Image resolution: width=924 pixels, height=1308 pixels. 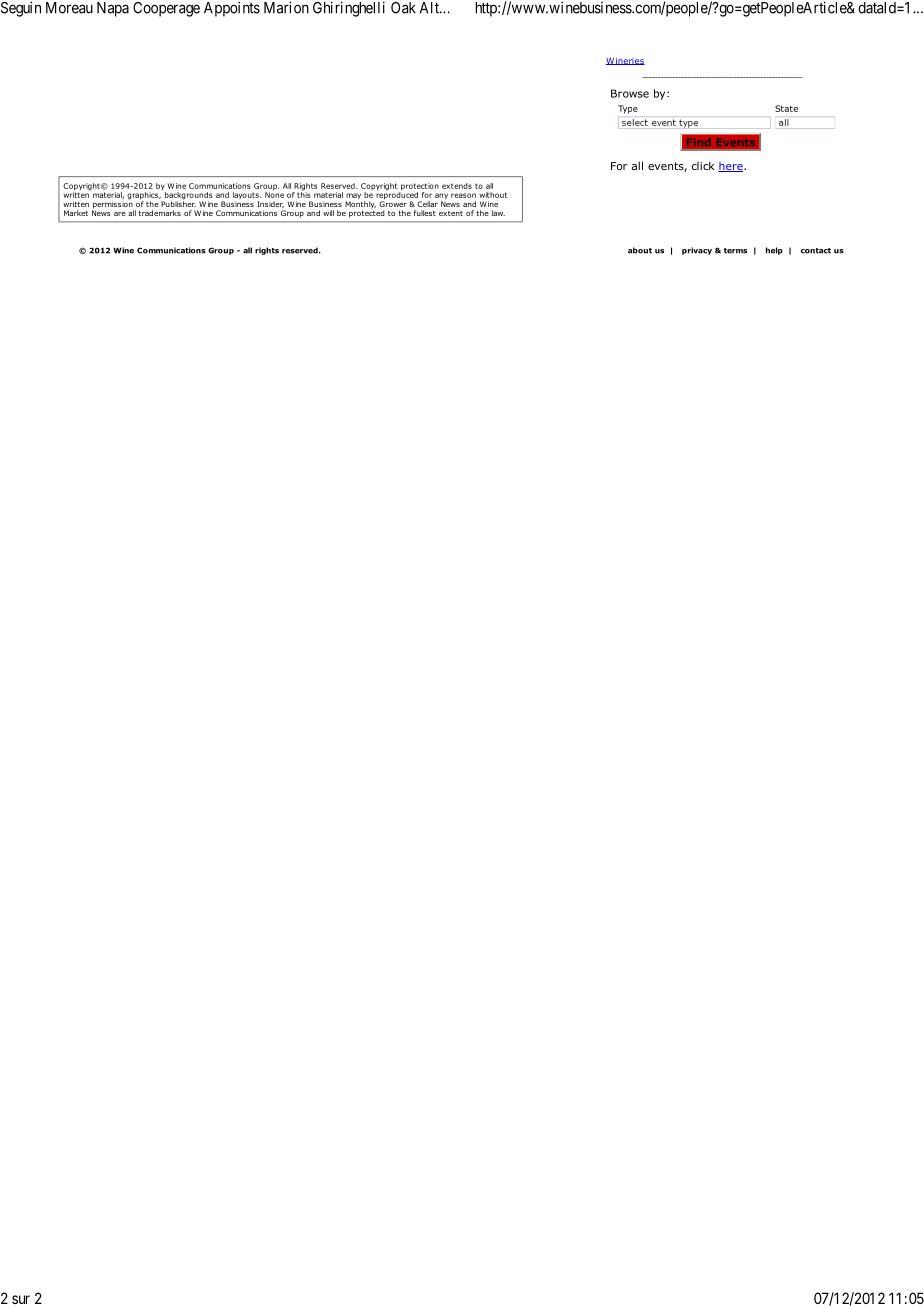 I want to click on Alt, so click(x=431, y=8).
